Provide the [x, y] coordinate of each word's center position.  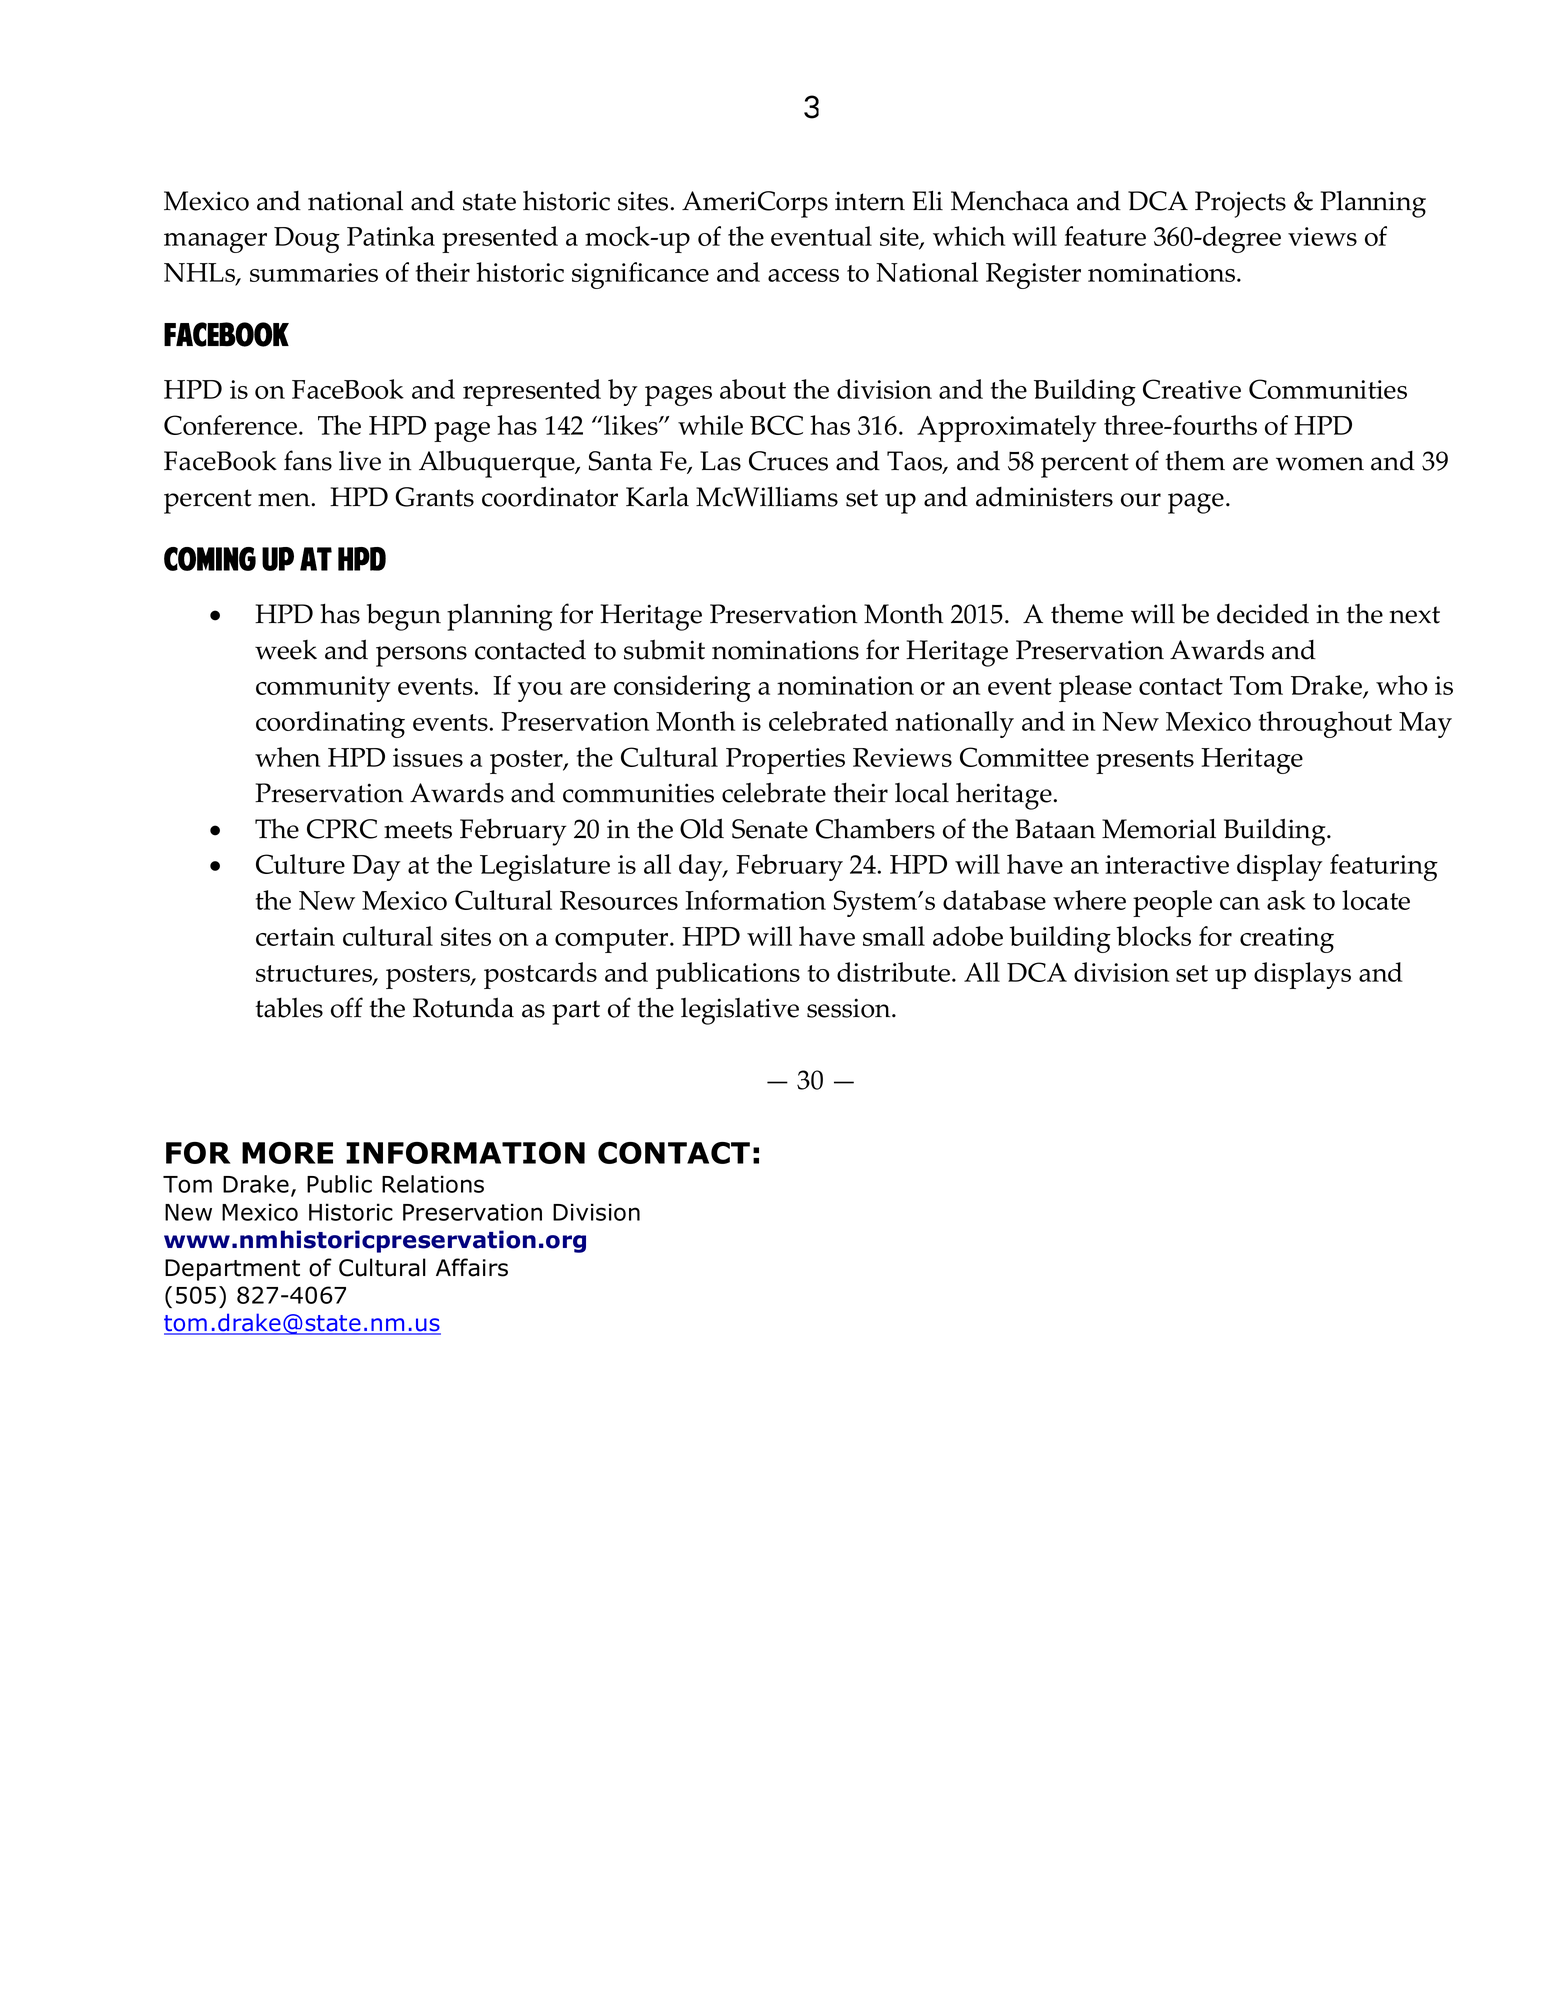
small [894, 936]
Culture [300, 864]
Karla [657, 497]
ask [1286, 900]
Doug [307, 240]
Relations [433, 1184]
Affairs [472, 1267]
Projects [1240, 204]
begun [404, 617]
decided [1263, 613]
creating [1287, 940]
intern [870, 201]
